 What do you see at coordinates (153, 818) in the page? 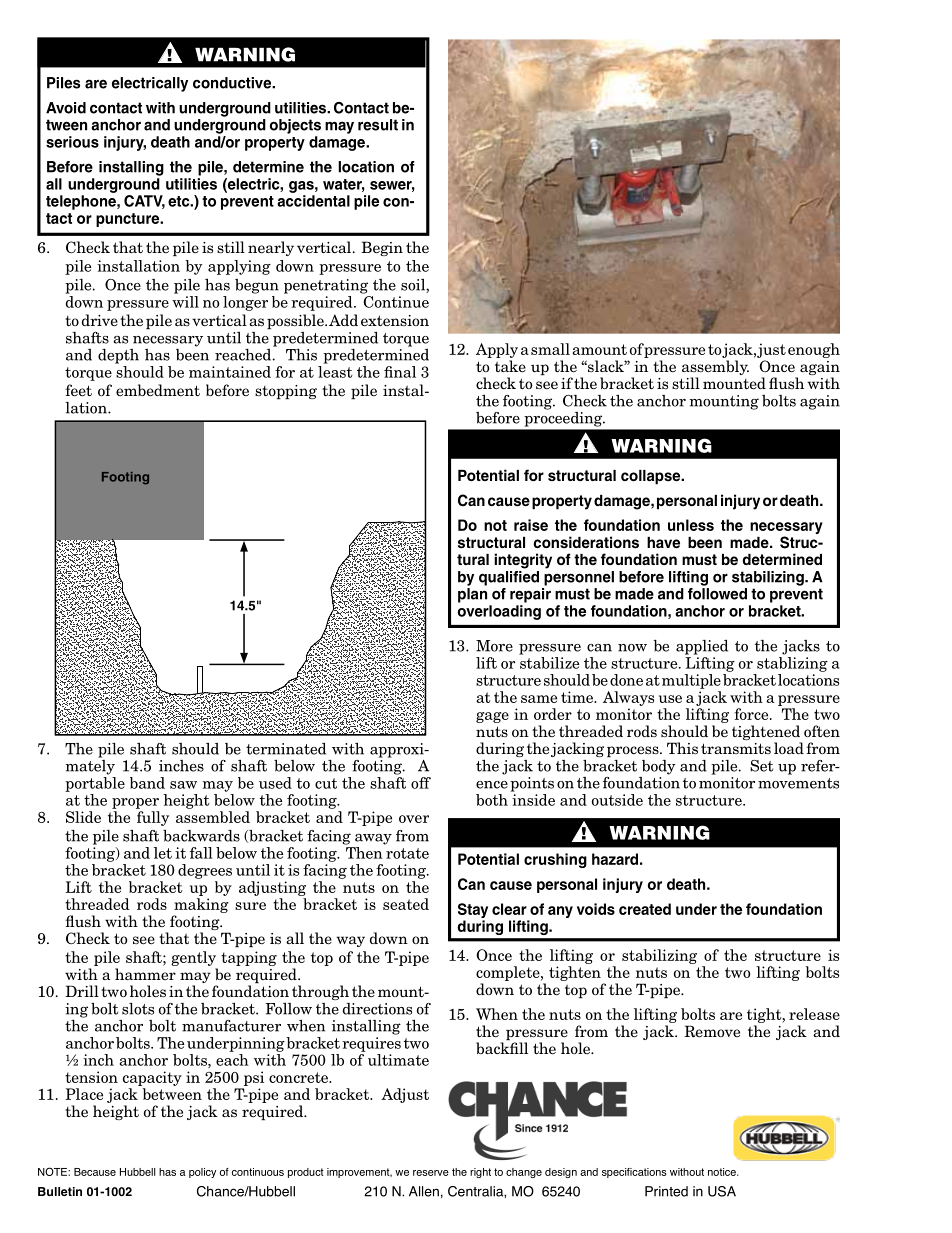
I see `fully` at bounding box center [153, 818].
